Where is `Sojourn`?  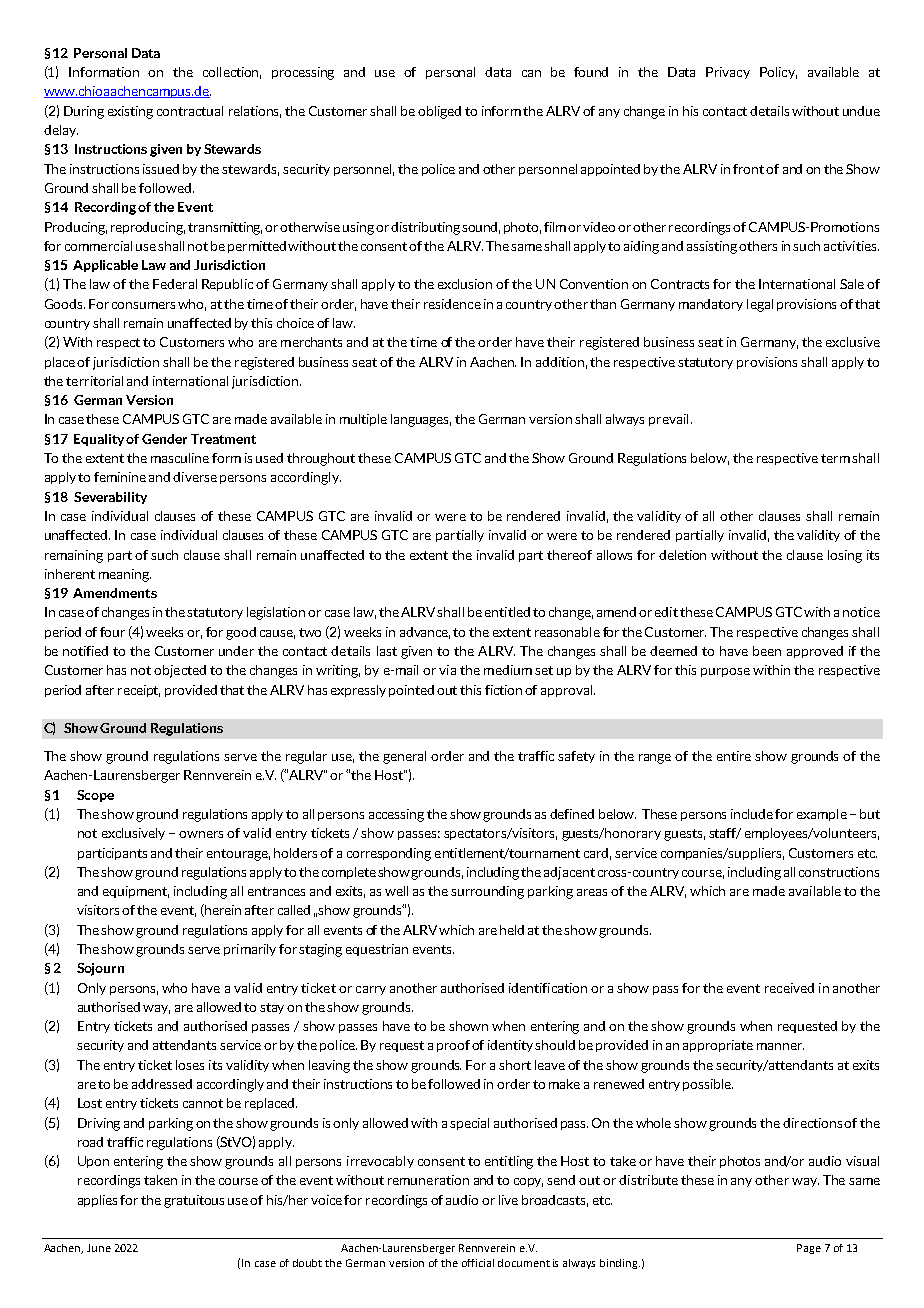 Sojourn is located at coordinates (100, 969).
